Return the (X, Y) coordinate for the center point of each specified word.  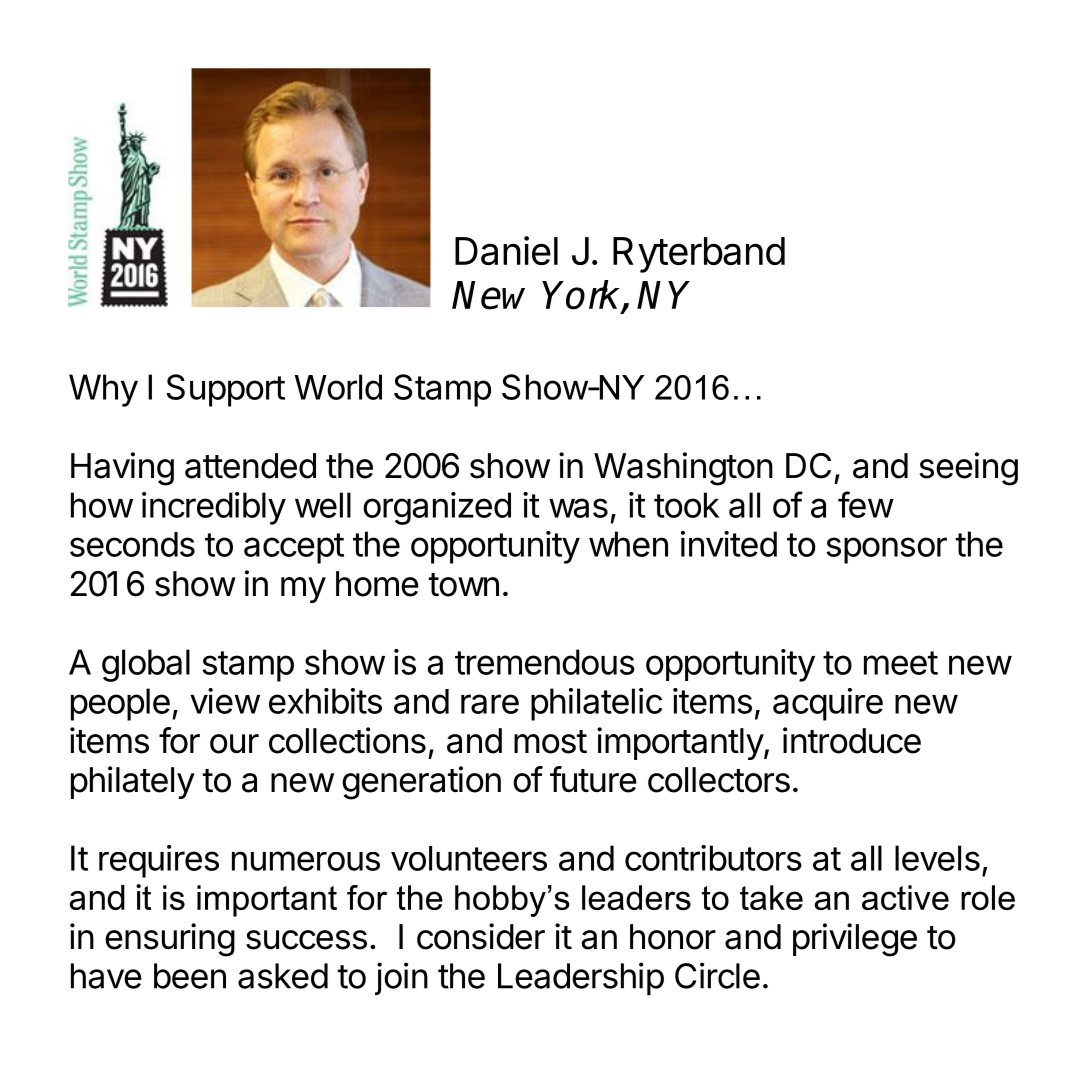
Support (225, 390)
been (190, 976)
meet (901, 663)
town (464, 585)
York (583, 296)
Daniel (506, 251)
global (146, 665)
